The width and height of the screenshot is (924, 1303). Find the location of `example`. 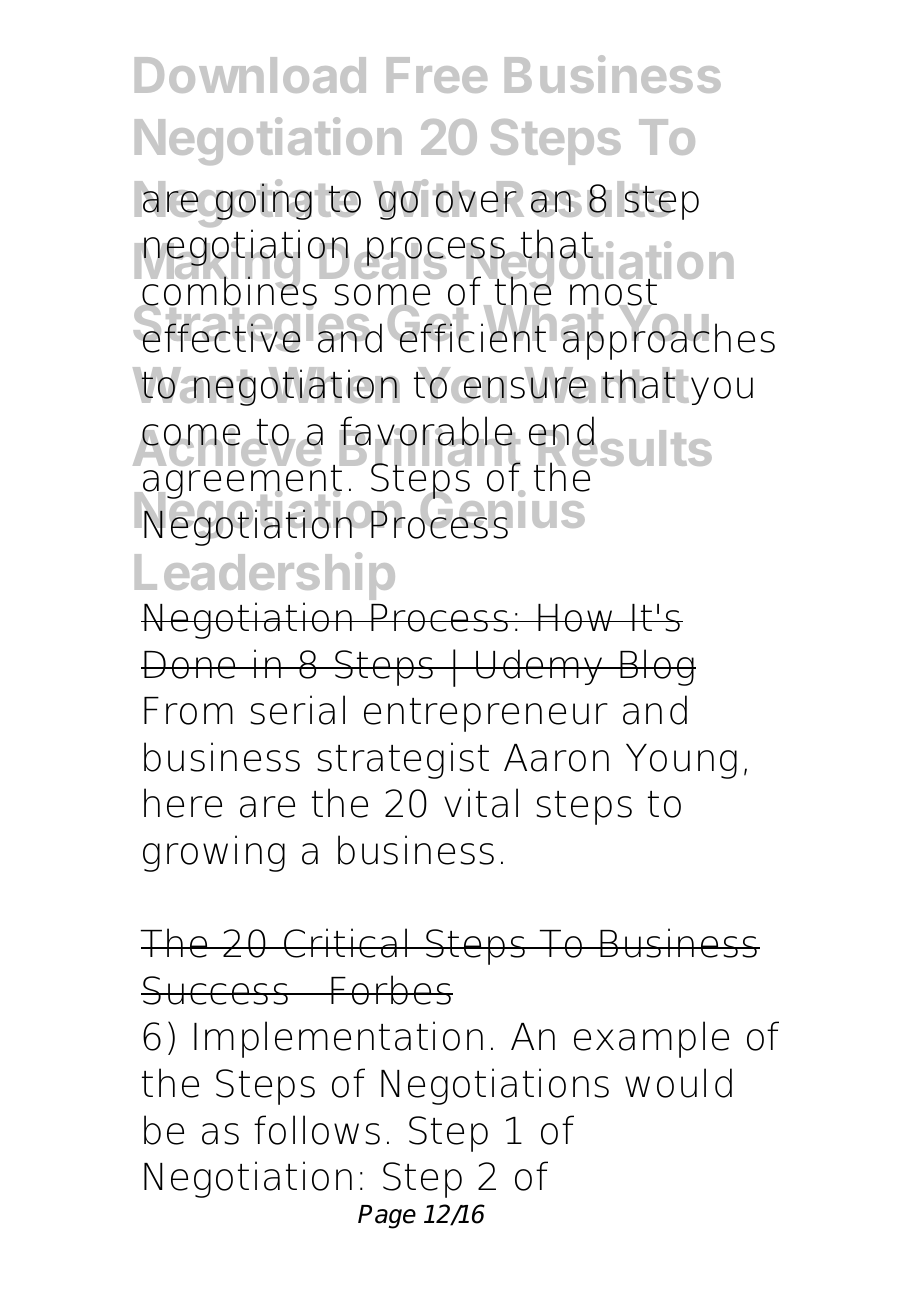

example is located at coordinates (651, 1039).
